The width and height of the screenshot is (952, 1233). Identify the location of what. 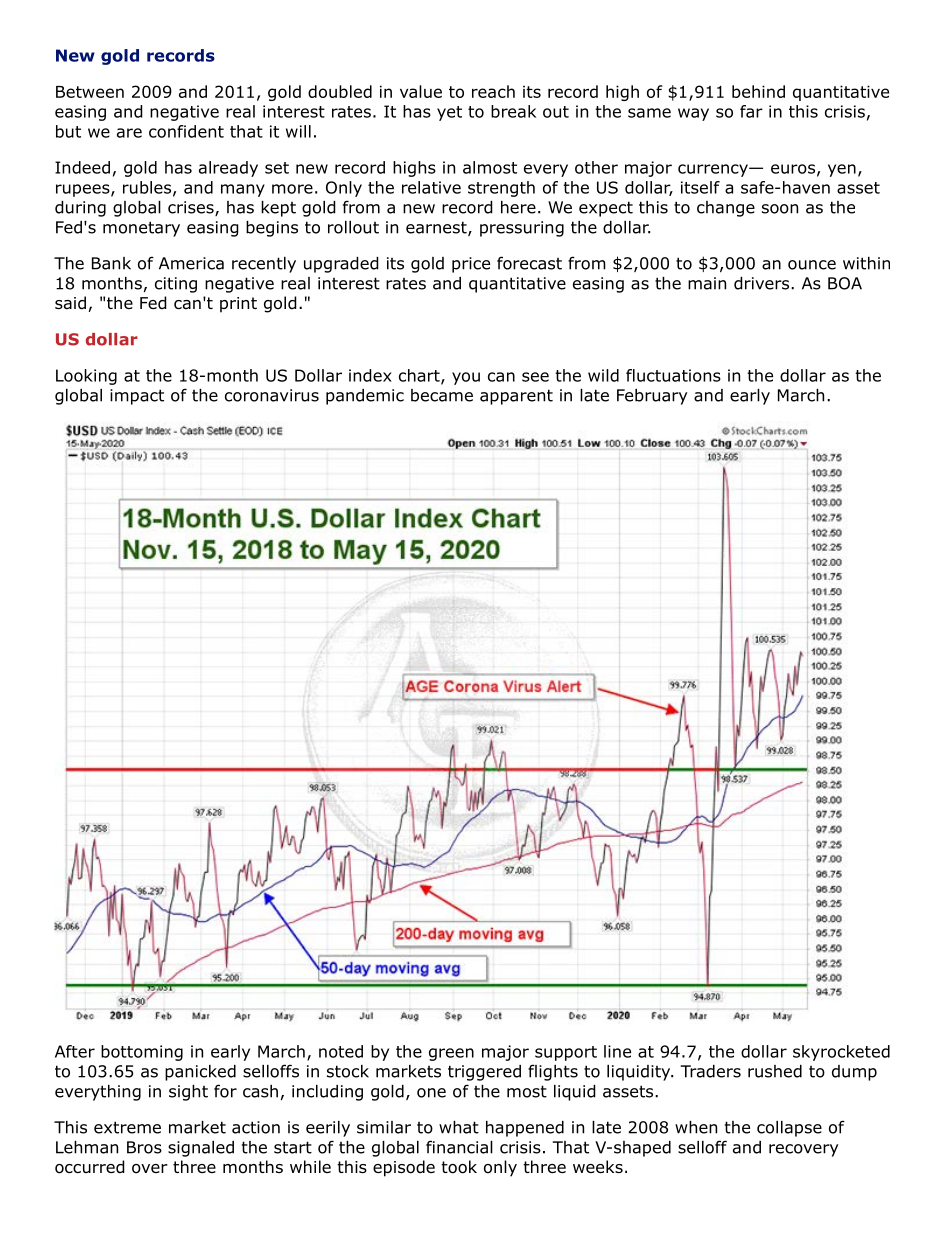
(459, 1127).
